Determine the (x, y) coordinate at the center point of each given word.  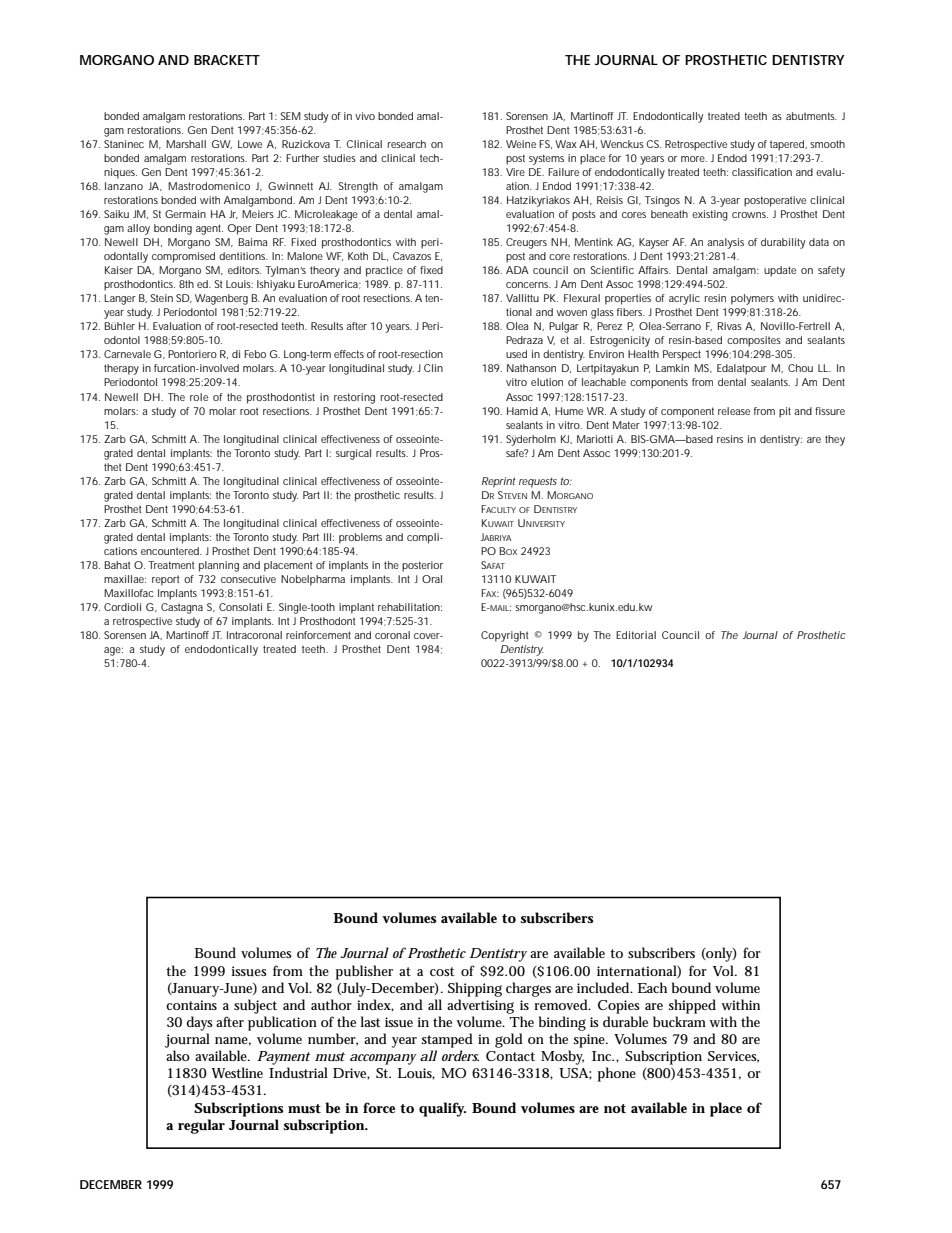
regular (201, 1126)
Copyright (504, 636)
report (165, 581)
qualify (442, 1109)
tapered (788, 145)
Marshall (186, 144)
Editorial (636, 635)
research (407, 144)
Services (733, 1057)
